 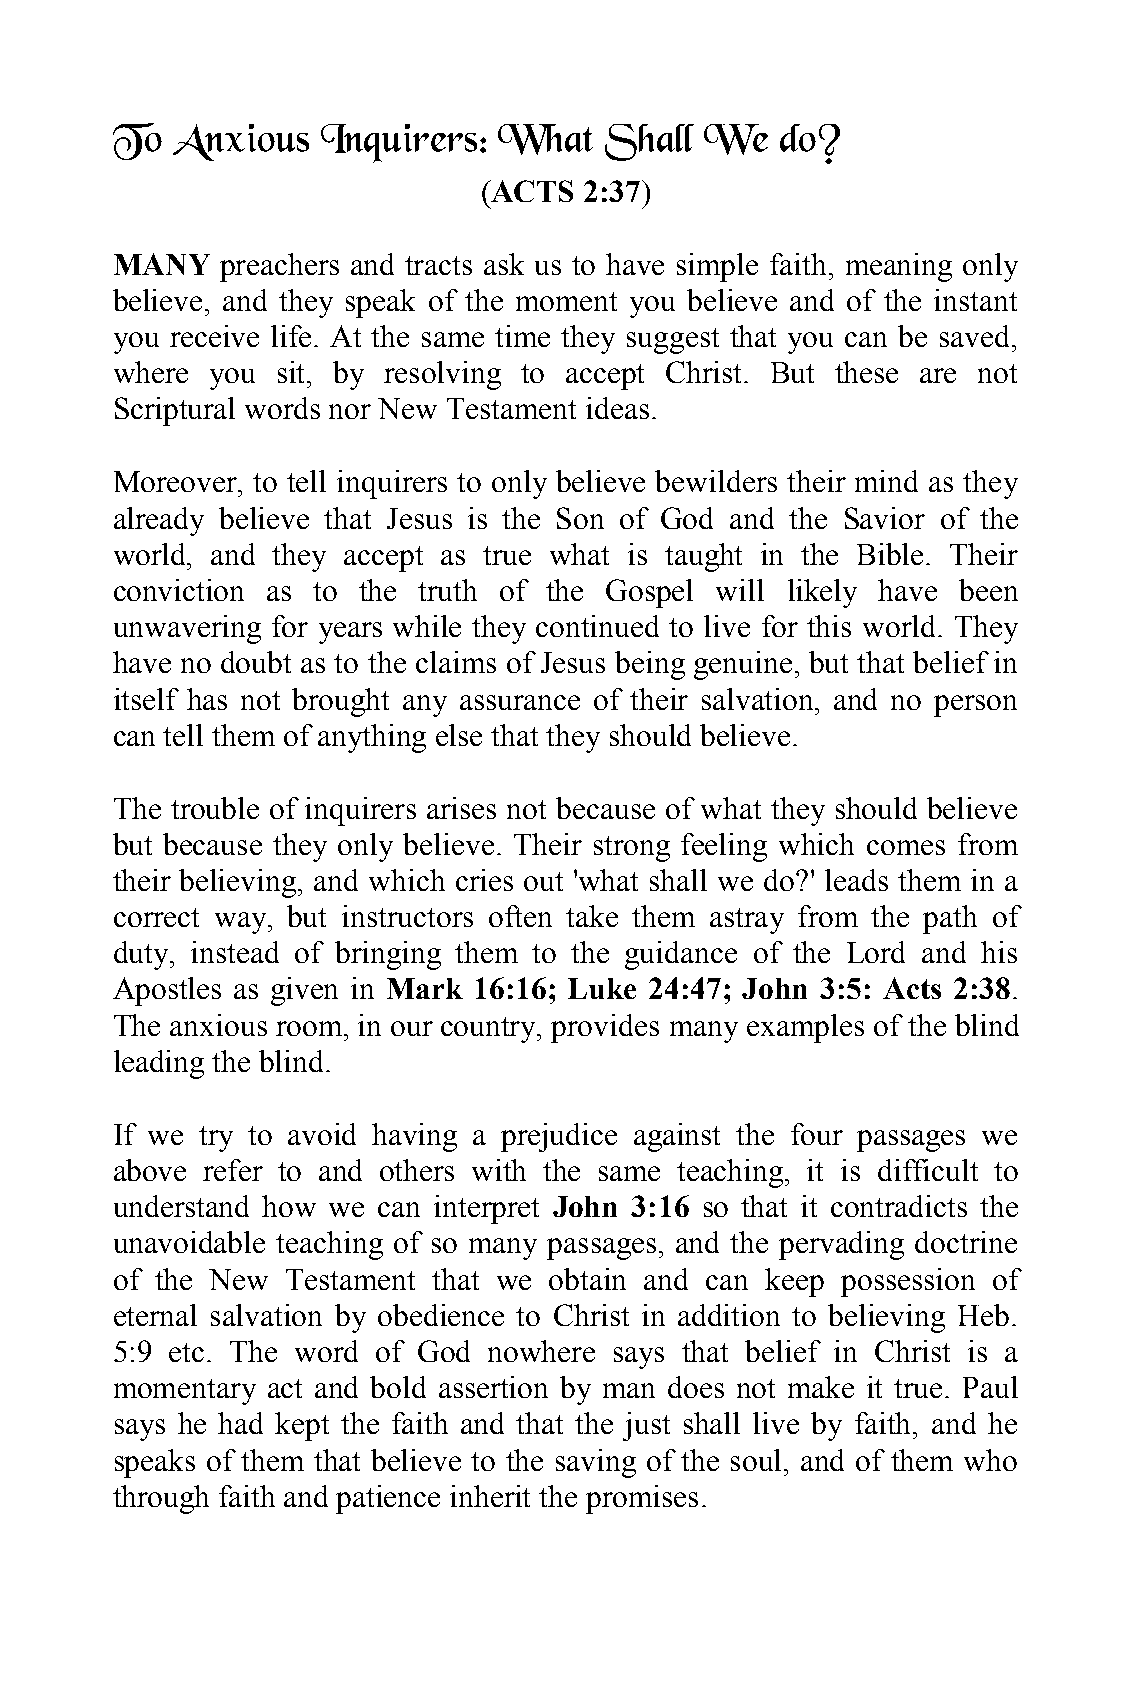 I want to click on way, so click(x=242, y=923).
